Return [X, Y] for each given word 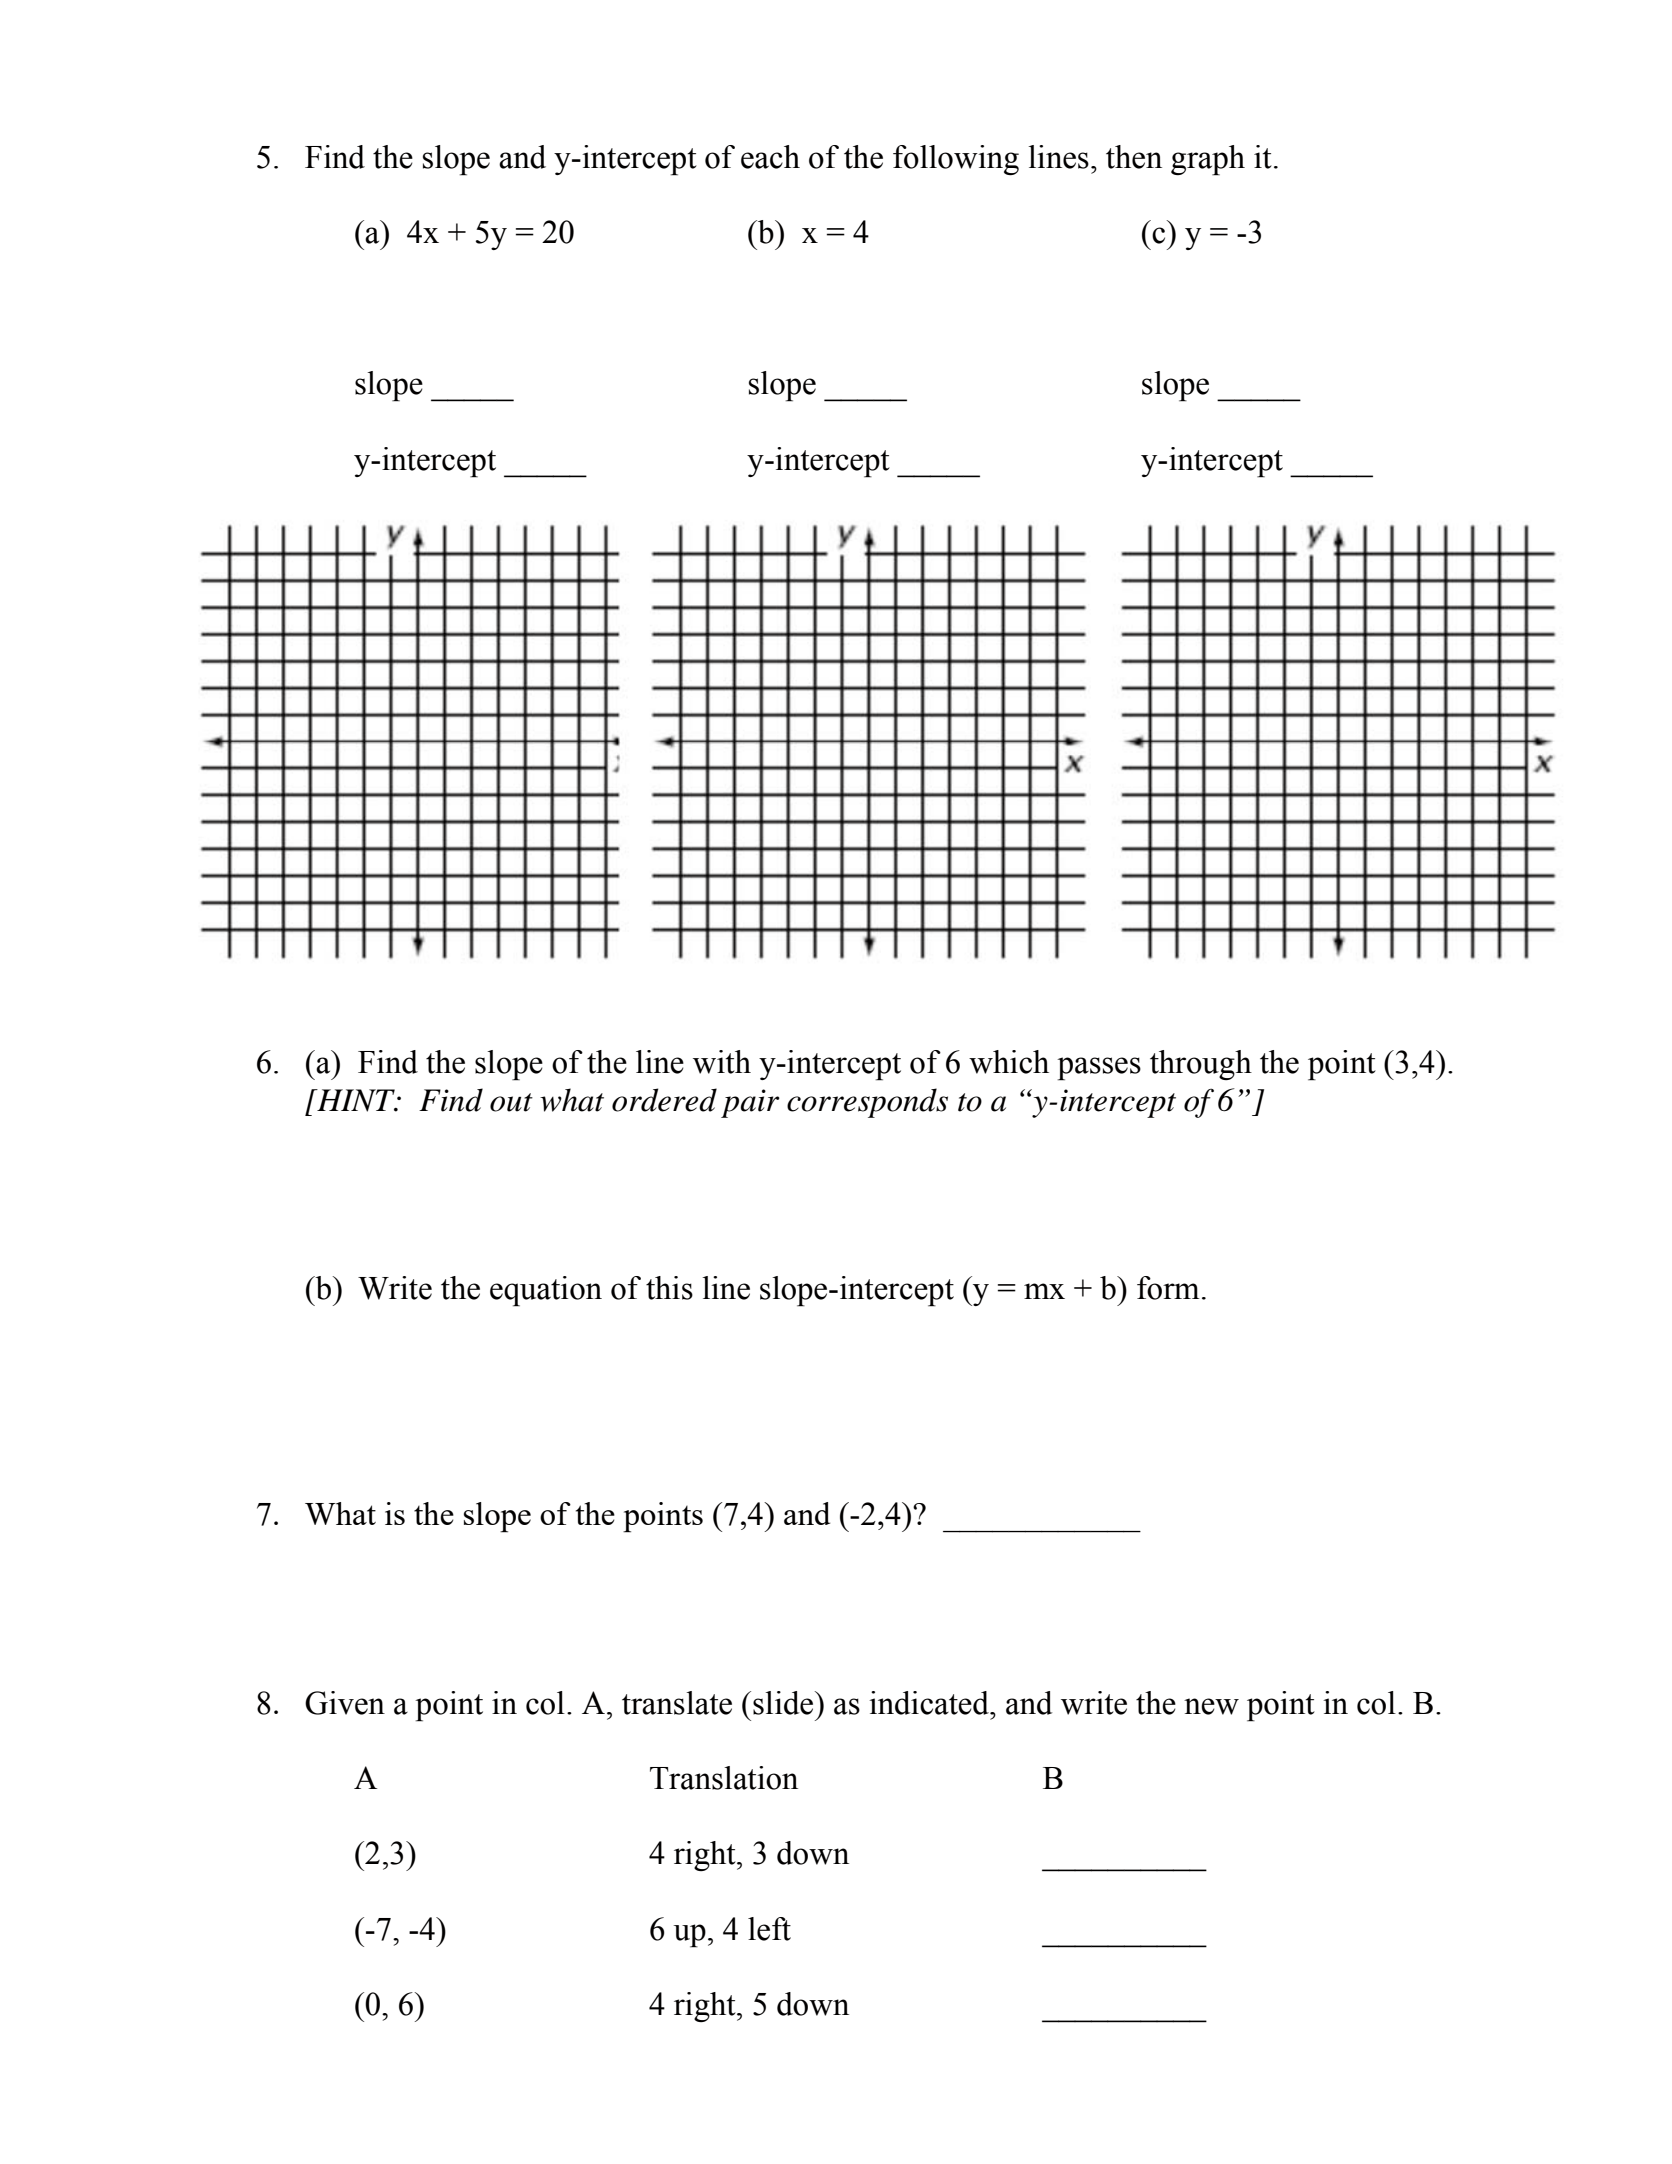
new [1211, 1706]
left [769, 1929]
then [1134, 157]
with [722, 1062]
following [956, 160]
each [770, 157]
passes [1099, 1069]
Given [345, 1703]
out [511, 1102]
